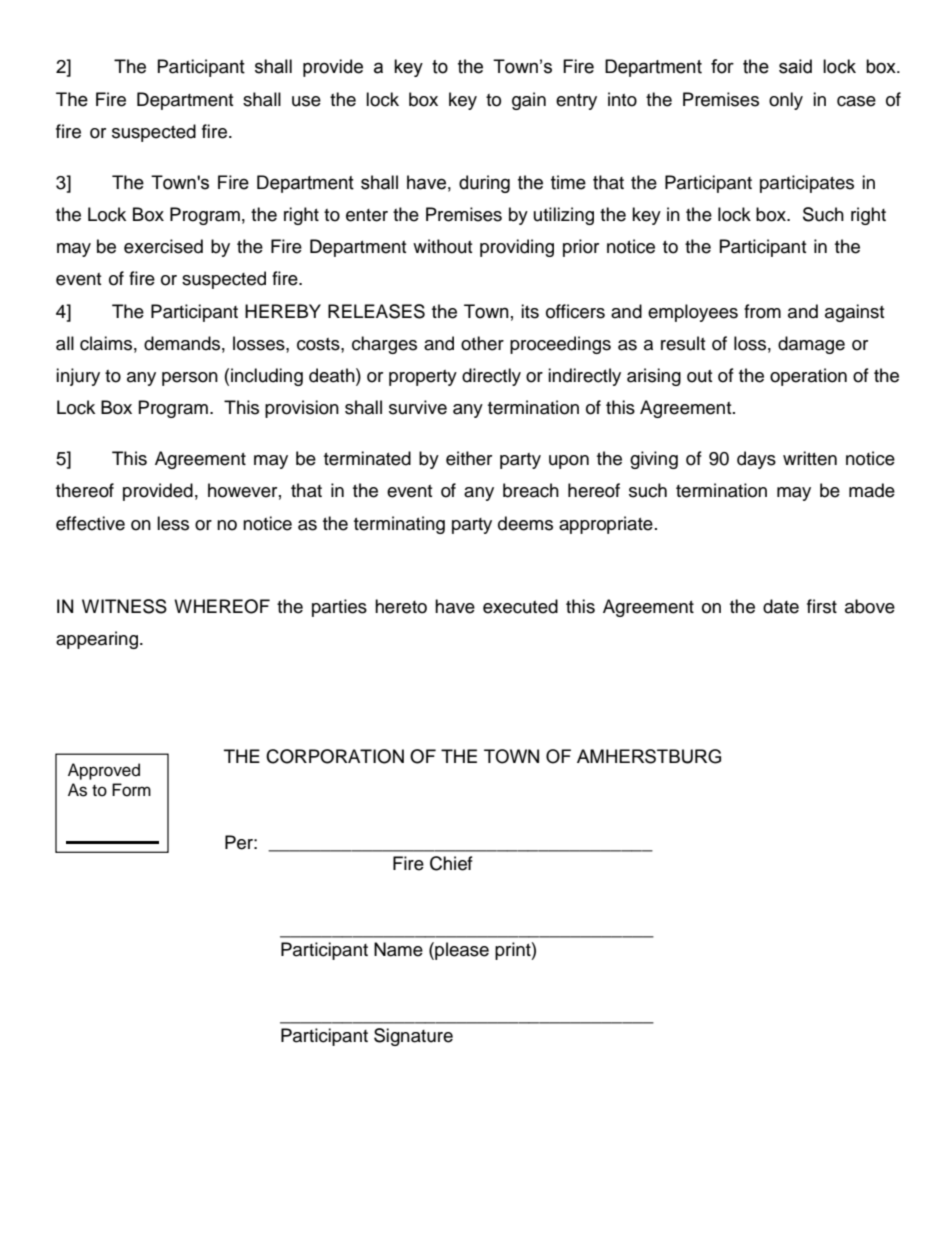 Image resolution: width=952 pixels, height=1233 pixels. I want to click on from, so click(762, 311).
